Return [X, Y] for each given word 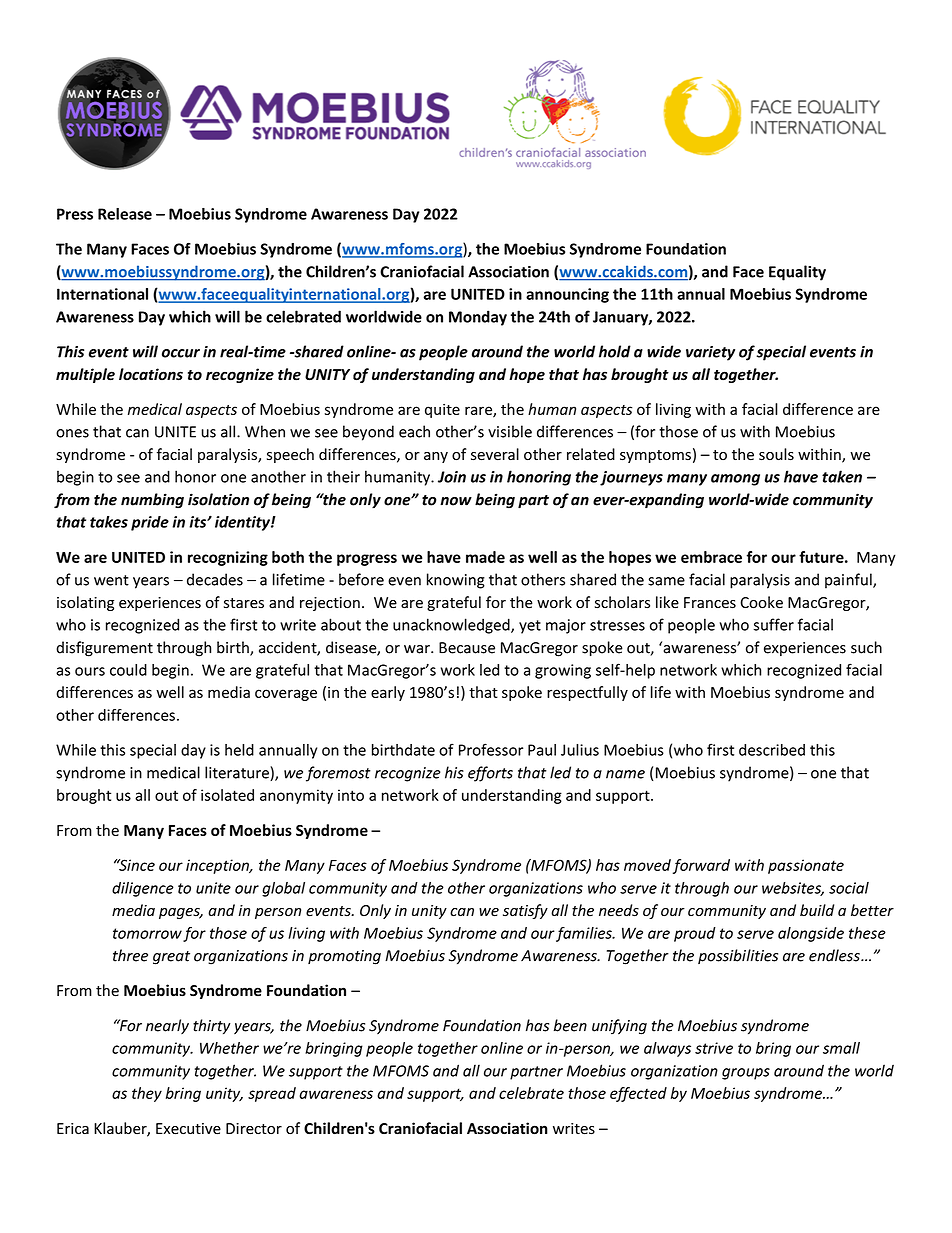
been [570, 1025]
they [147, 1094]
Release [125, 214]
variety [710, 353]
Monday [478, 318]
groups [746, 1074]
